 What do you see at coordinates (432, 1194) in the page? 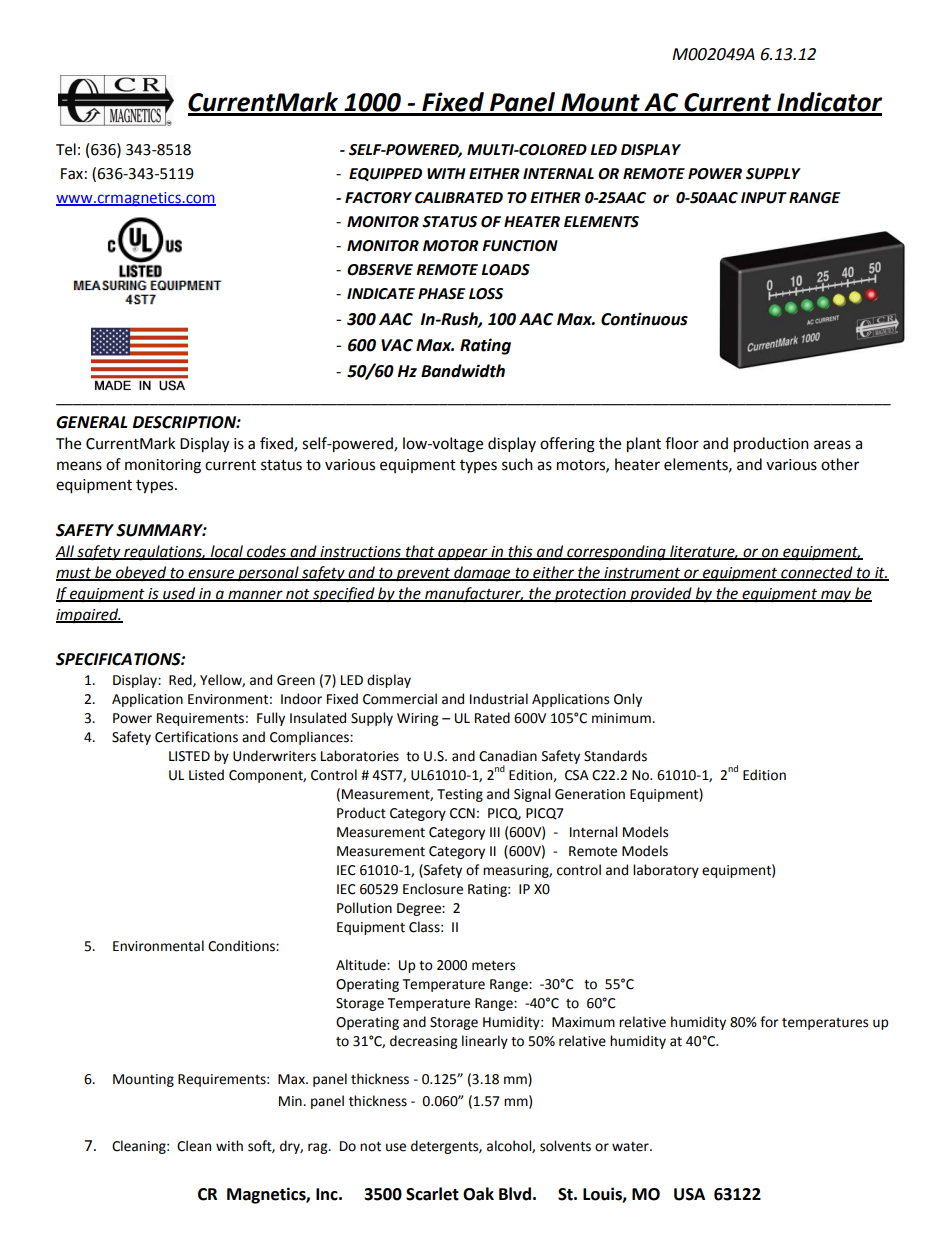
I see `Scarlet` at bounding box center [432, 1194].
